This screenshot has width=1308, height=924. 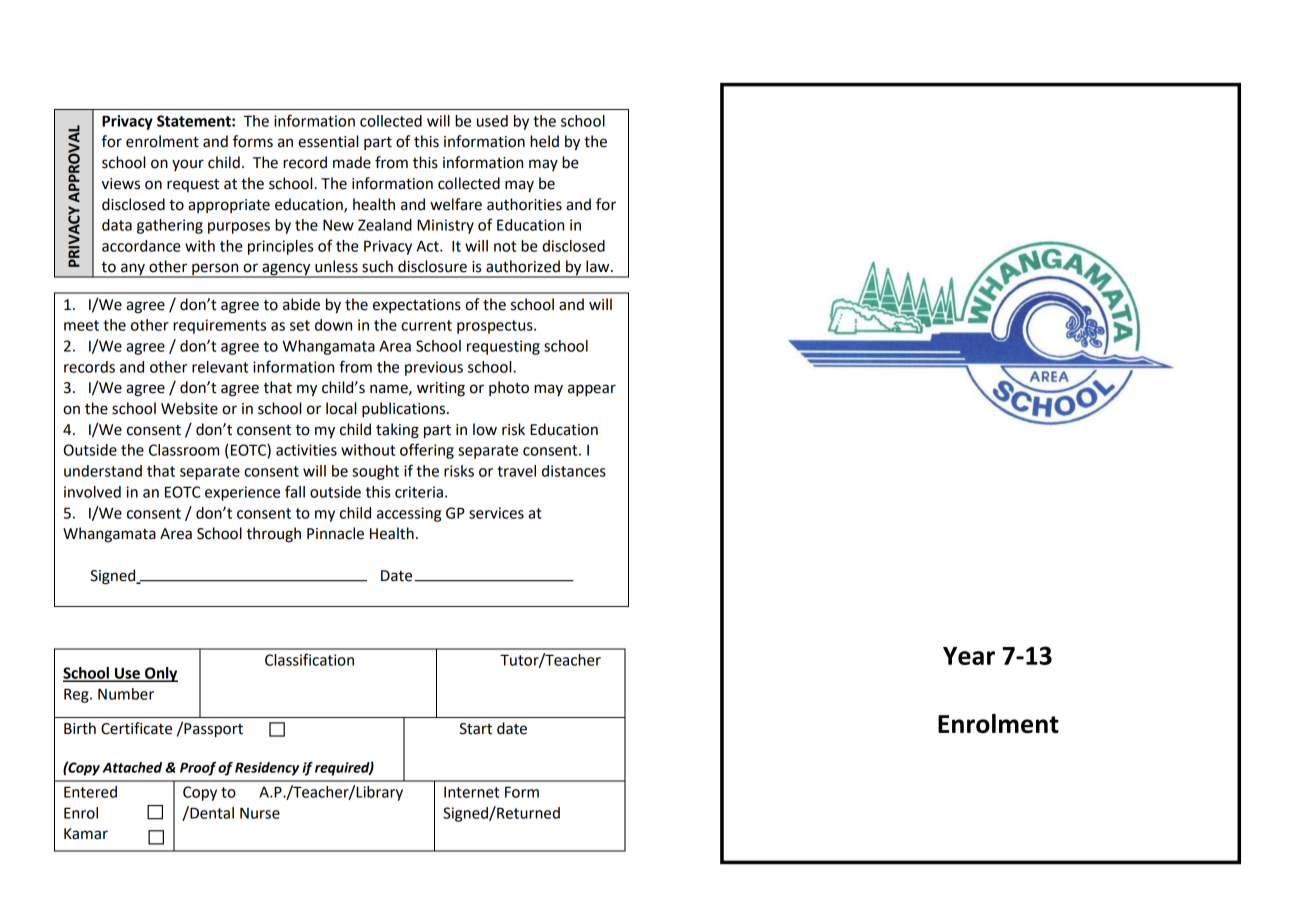 What do you see at coordinates (188, 165) in the screenshot?
I see `your` at bounding box center [188, 165].
